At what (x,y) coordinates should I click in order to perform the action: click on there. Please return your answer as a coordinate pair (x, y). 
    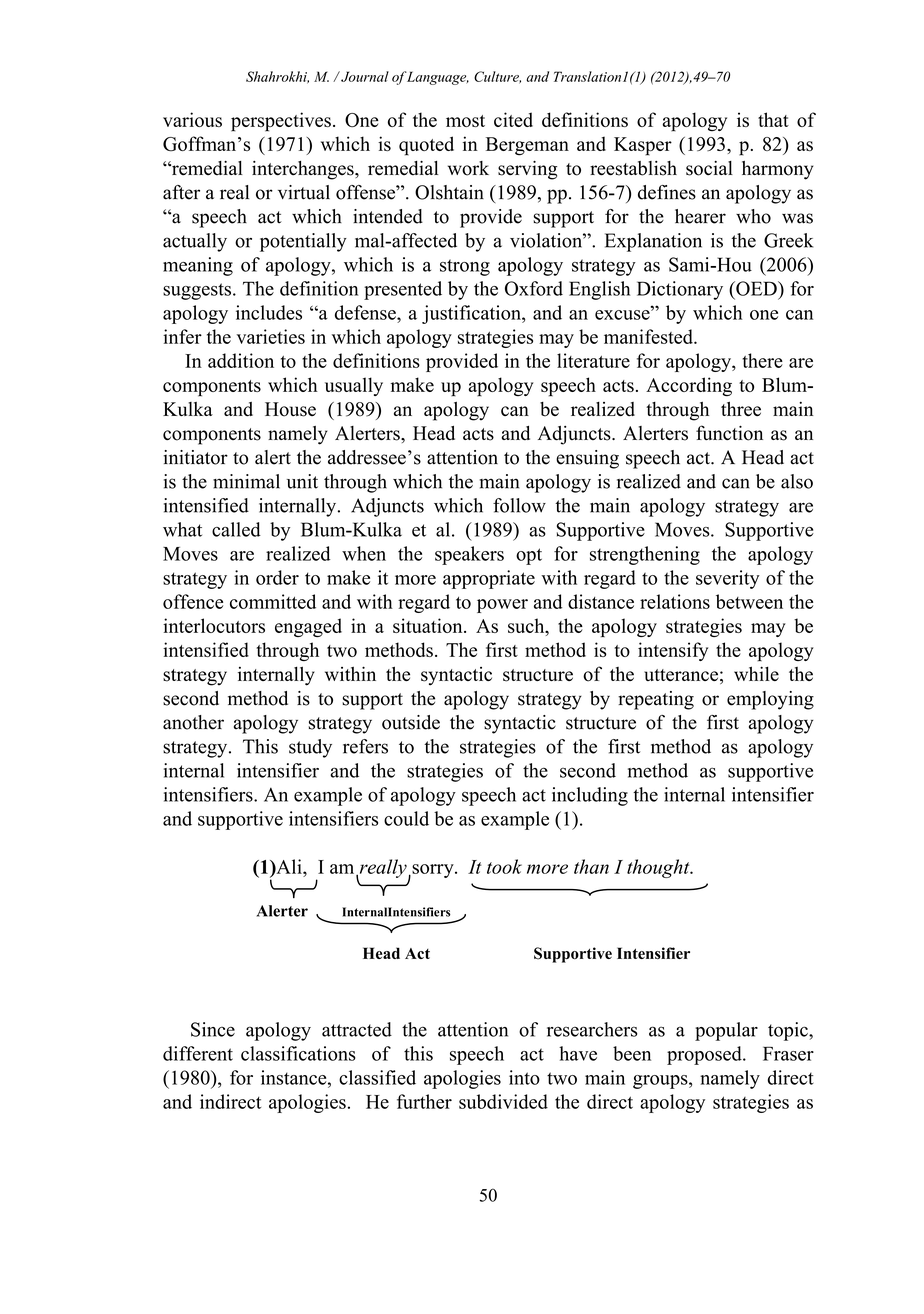
    Looking at the image, I should click on (762, 360).
